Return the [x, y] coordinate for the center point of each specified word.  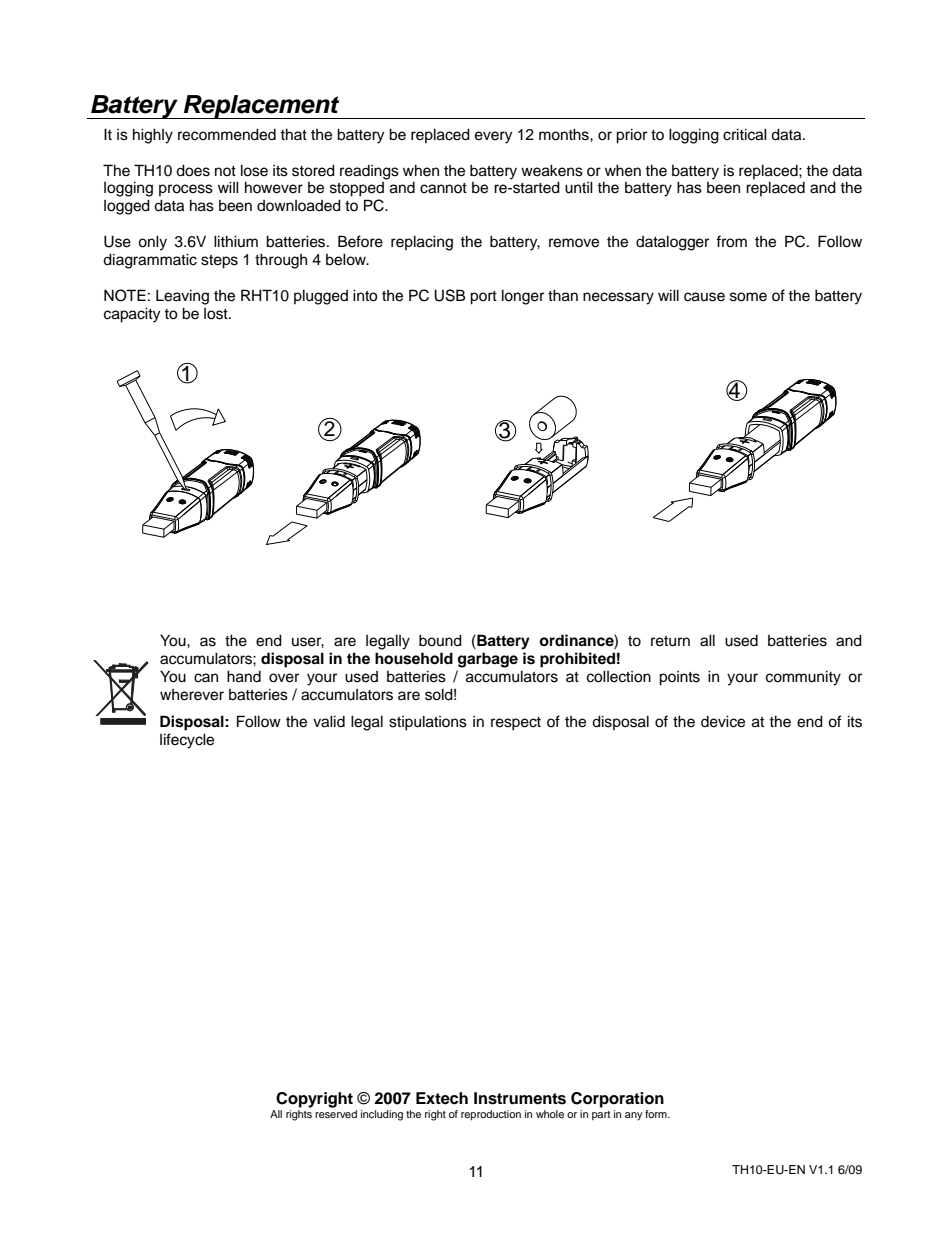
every [493, 137]
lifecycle [187, 741]
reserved [336, 1114]
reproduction [491, 1115]
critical [745, 134]
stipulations [428, 723]
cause [704, 297]
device [723, 721]
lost [217, 314]
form [657, 1114]
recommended [227, 134]
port [483, 298]
